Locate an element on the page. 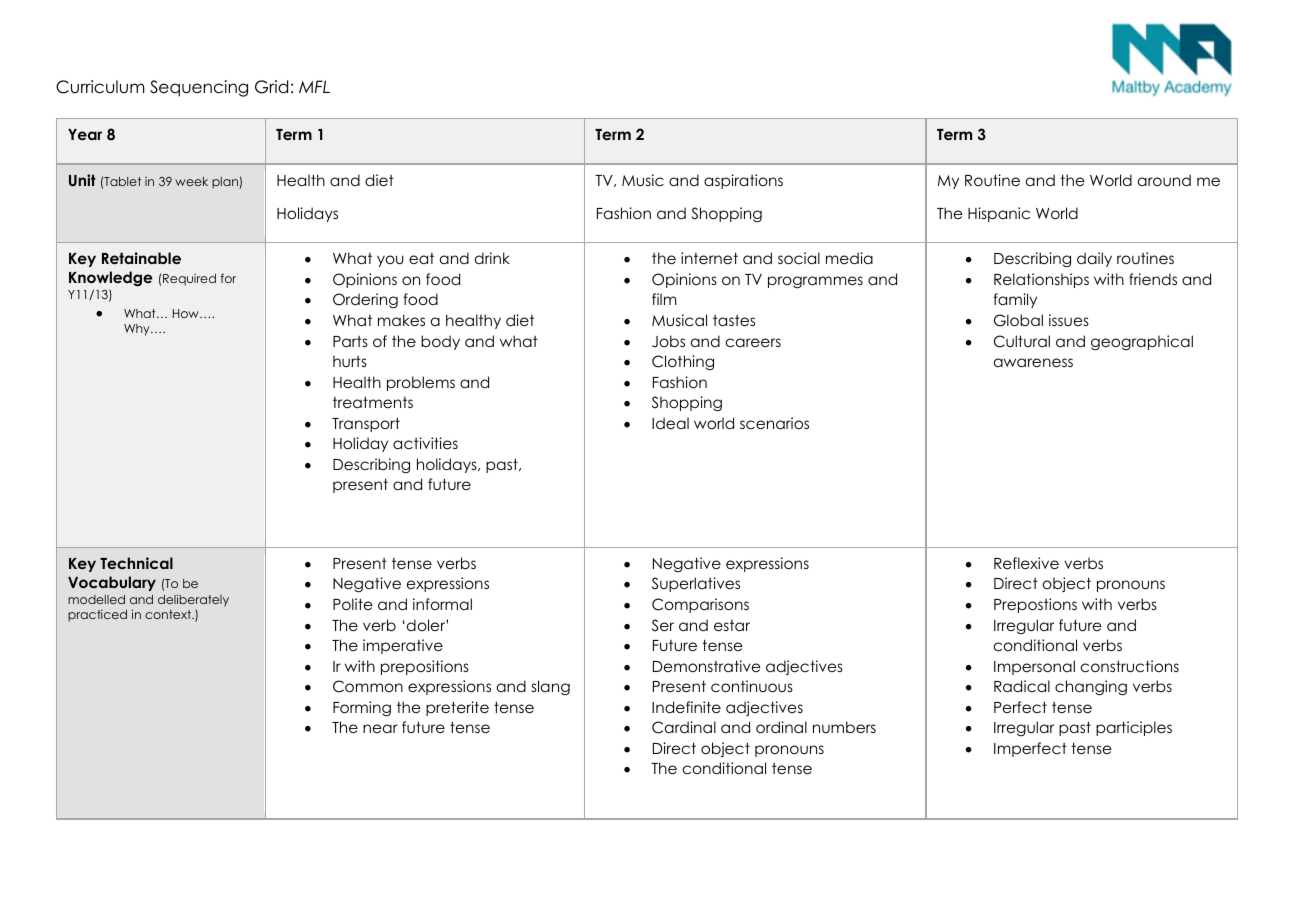  Sequencing is located at coordinates (199, 88).
